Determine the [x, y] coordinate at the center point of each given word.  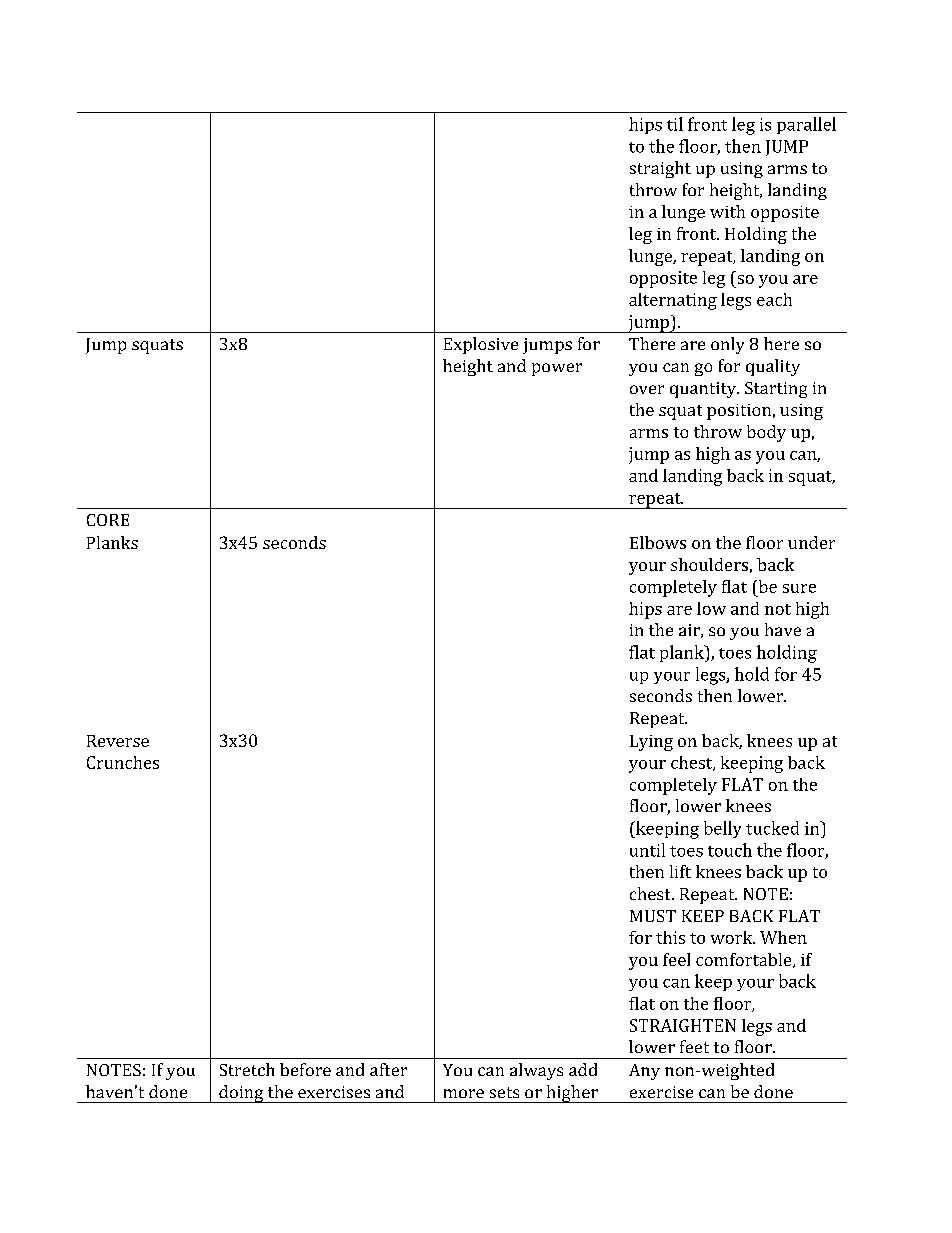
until [647, 850]
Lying [651, 743]
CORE [108, 520]
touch [730, 850]
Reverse [118, 741]
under [811, 542]
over [647, 389]
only [727, 345]
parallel [806, 125]
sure [799, 588]
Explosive [481, 345]
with [727, 211]
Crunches [123, 762]
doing [241, 1094]
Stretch [247, 1069]
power [557, 369]
